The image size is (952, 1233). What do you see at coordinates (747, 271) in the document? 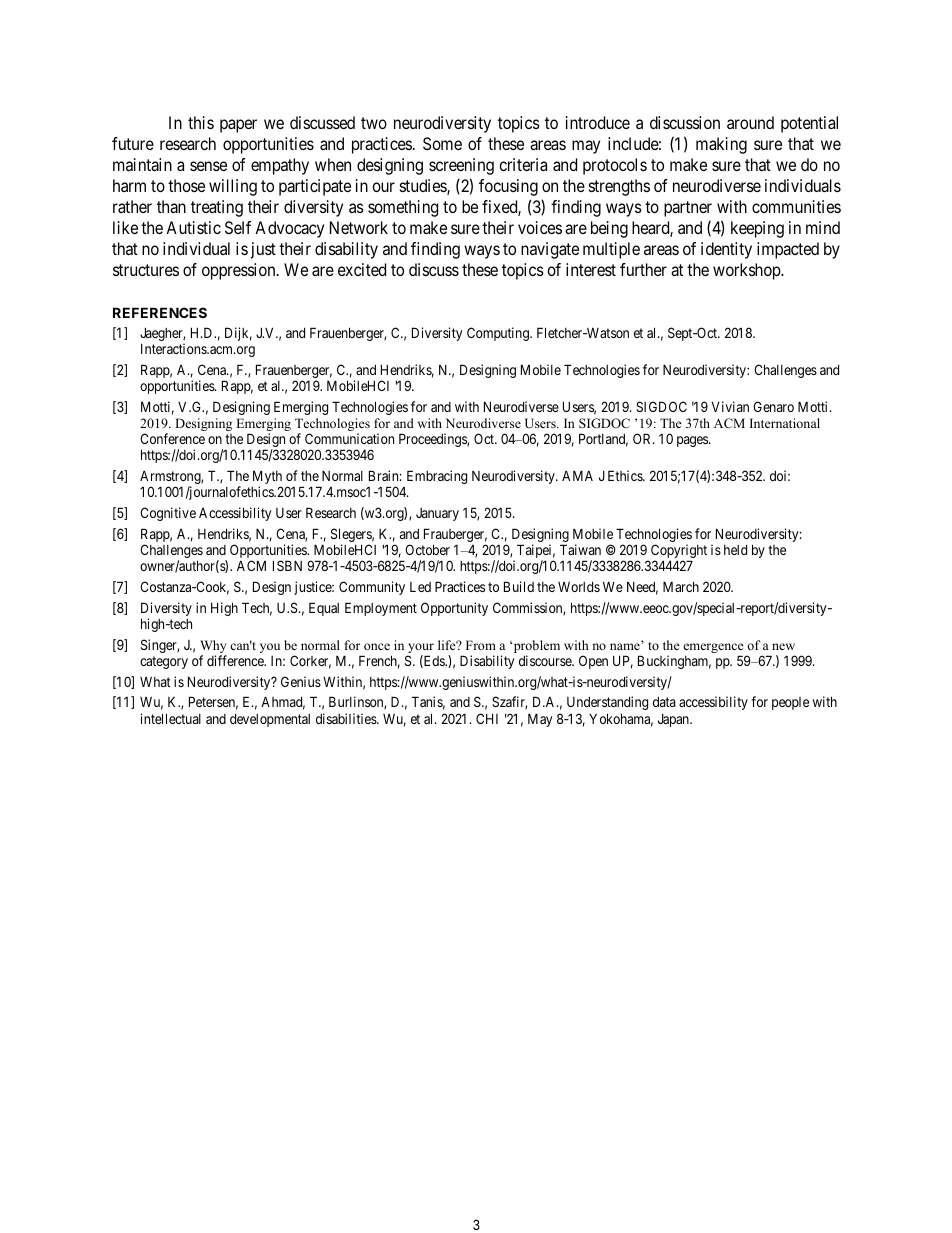
I see `workshop` at bounding box center [747, 271].
